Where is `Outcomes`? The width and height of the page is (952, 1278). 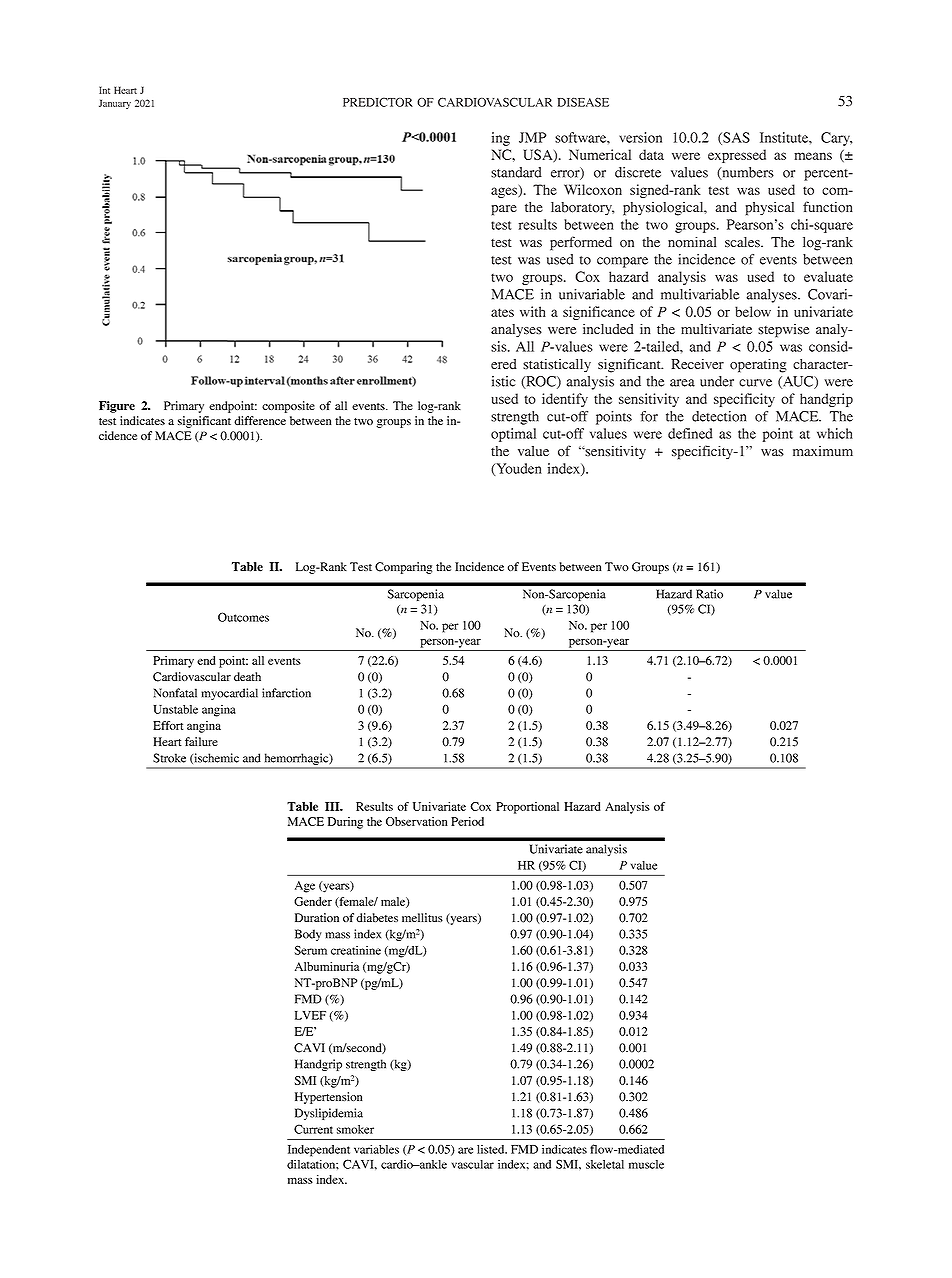
Outcomes is located at coordinates (243, 617).
